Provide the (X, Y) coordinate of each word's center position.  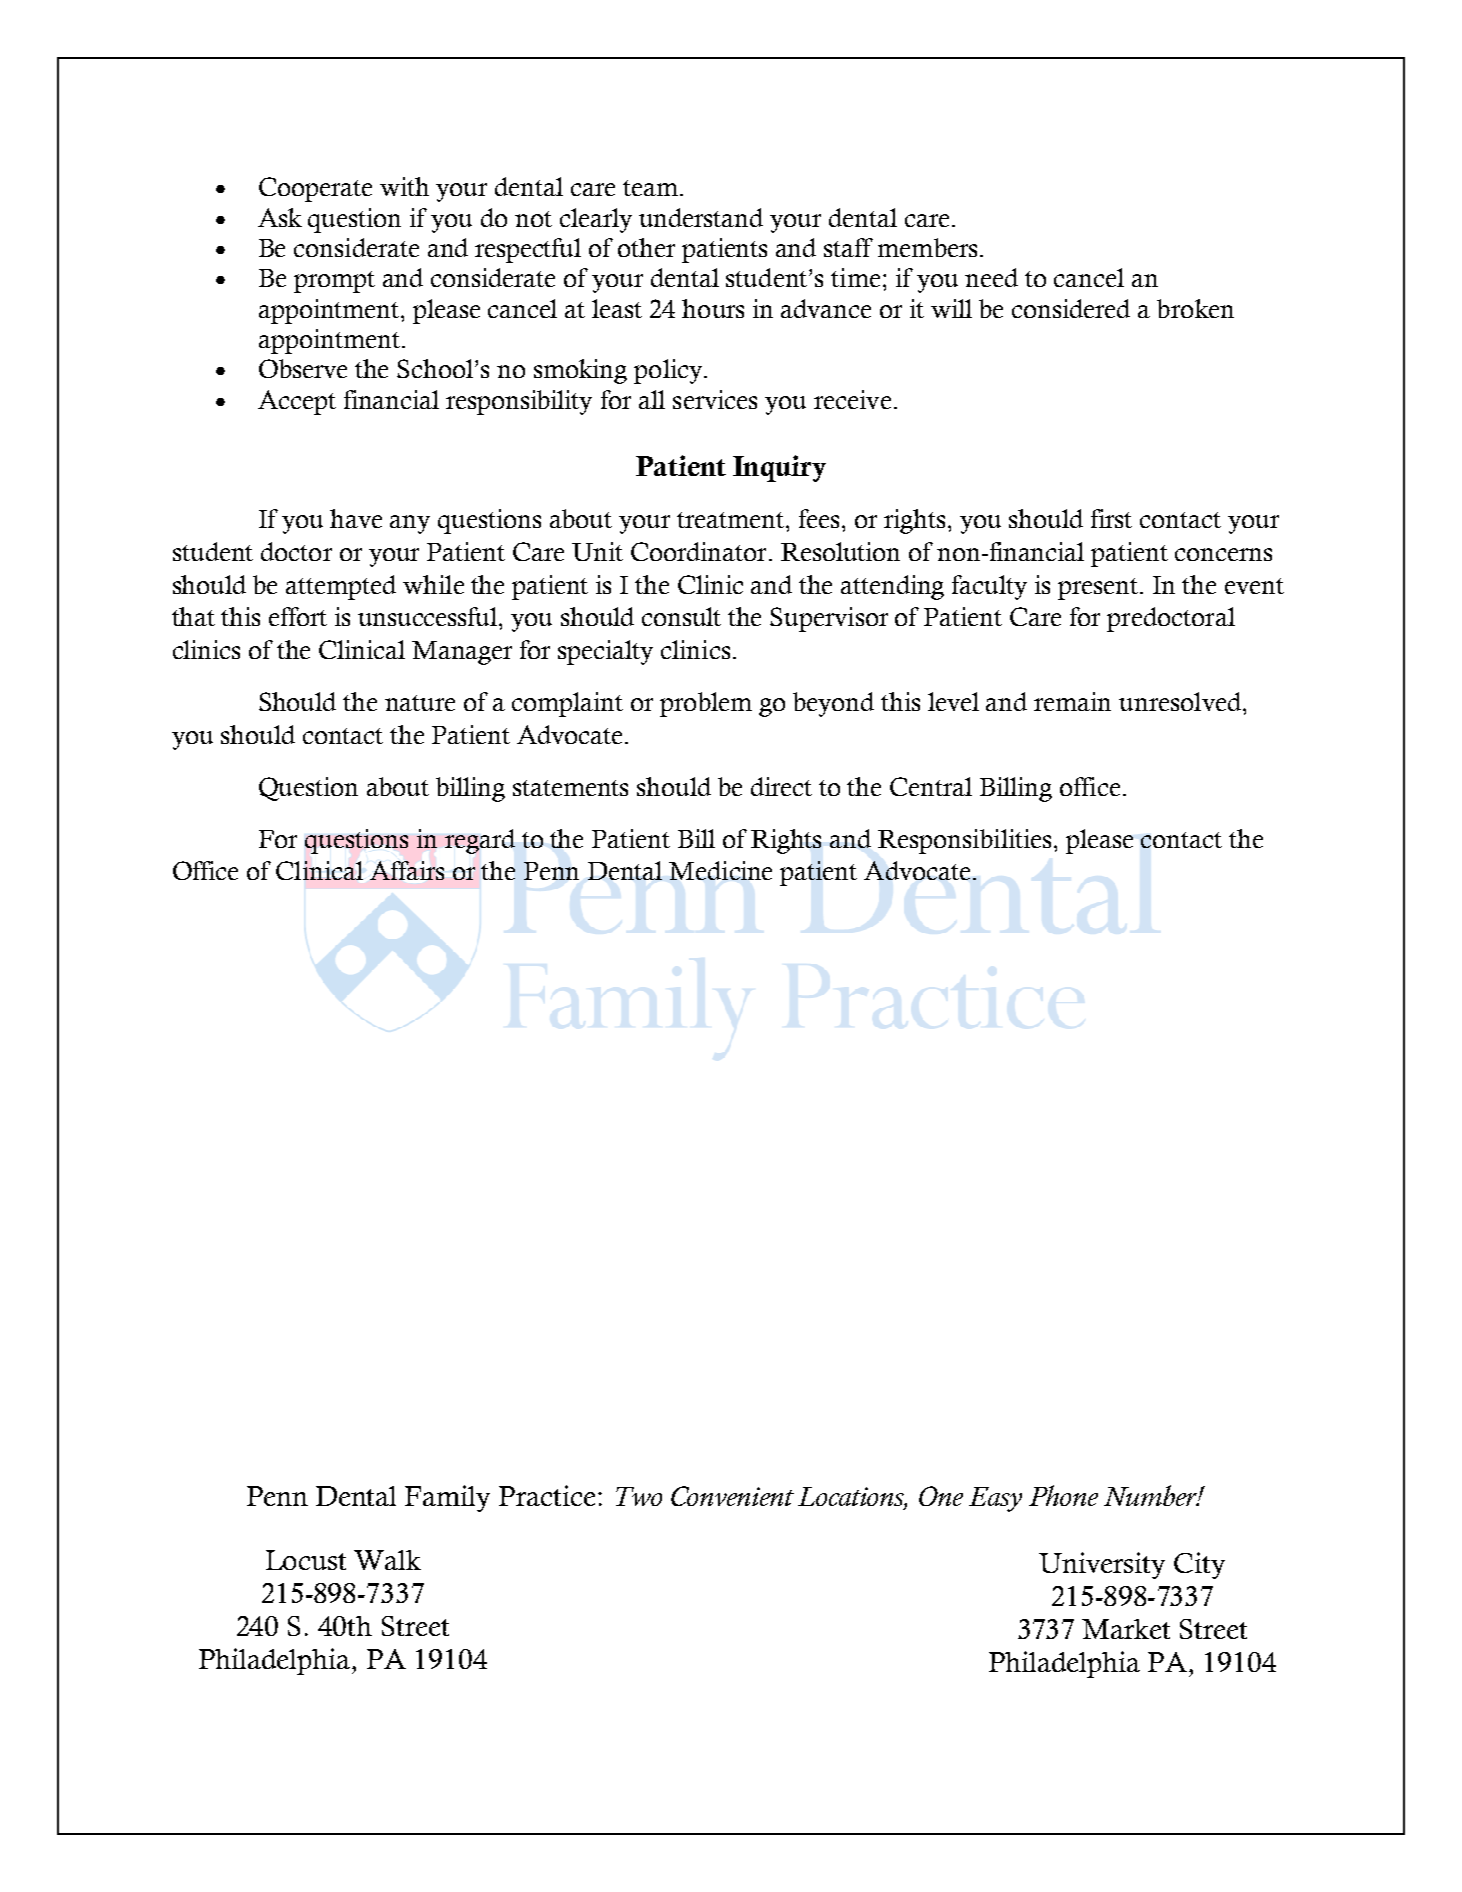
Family (447, 1498)
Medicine (720, 870)
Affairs (407, 870)
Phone (1063, 1495)
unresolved (1180, 701)
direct (781, 786)
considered (1071, 308)
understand (701, 217)
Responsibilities (964, 841)
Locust (306, 1560)
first (1111, 518)
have (356, 518)
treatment (730, 520)
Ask (280, 217)
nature (420, 703)
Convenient (732, 1496)
